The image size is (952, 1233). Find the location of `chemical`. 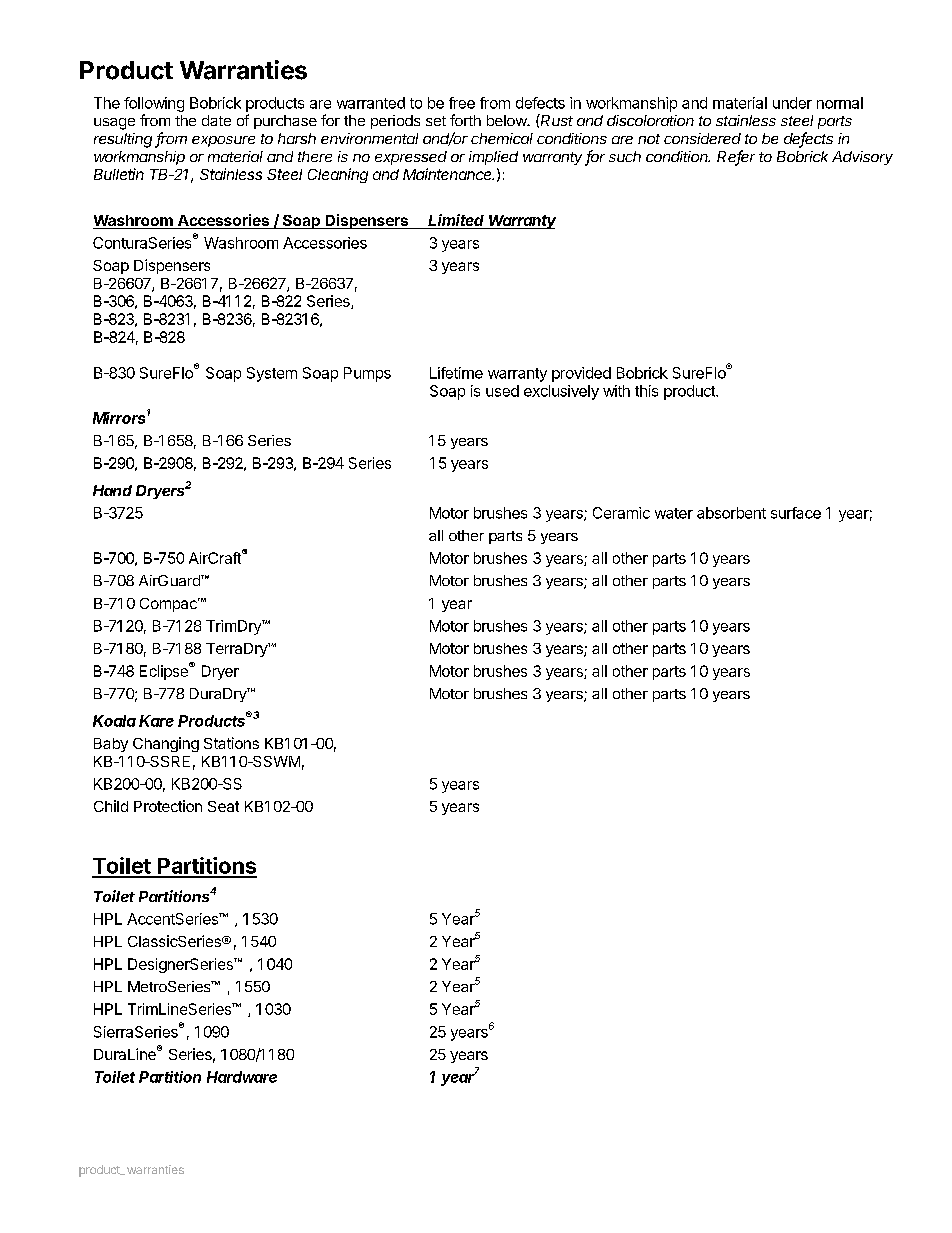

chemical is located at coordinates (502, 138).
